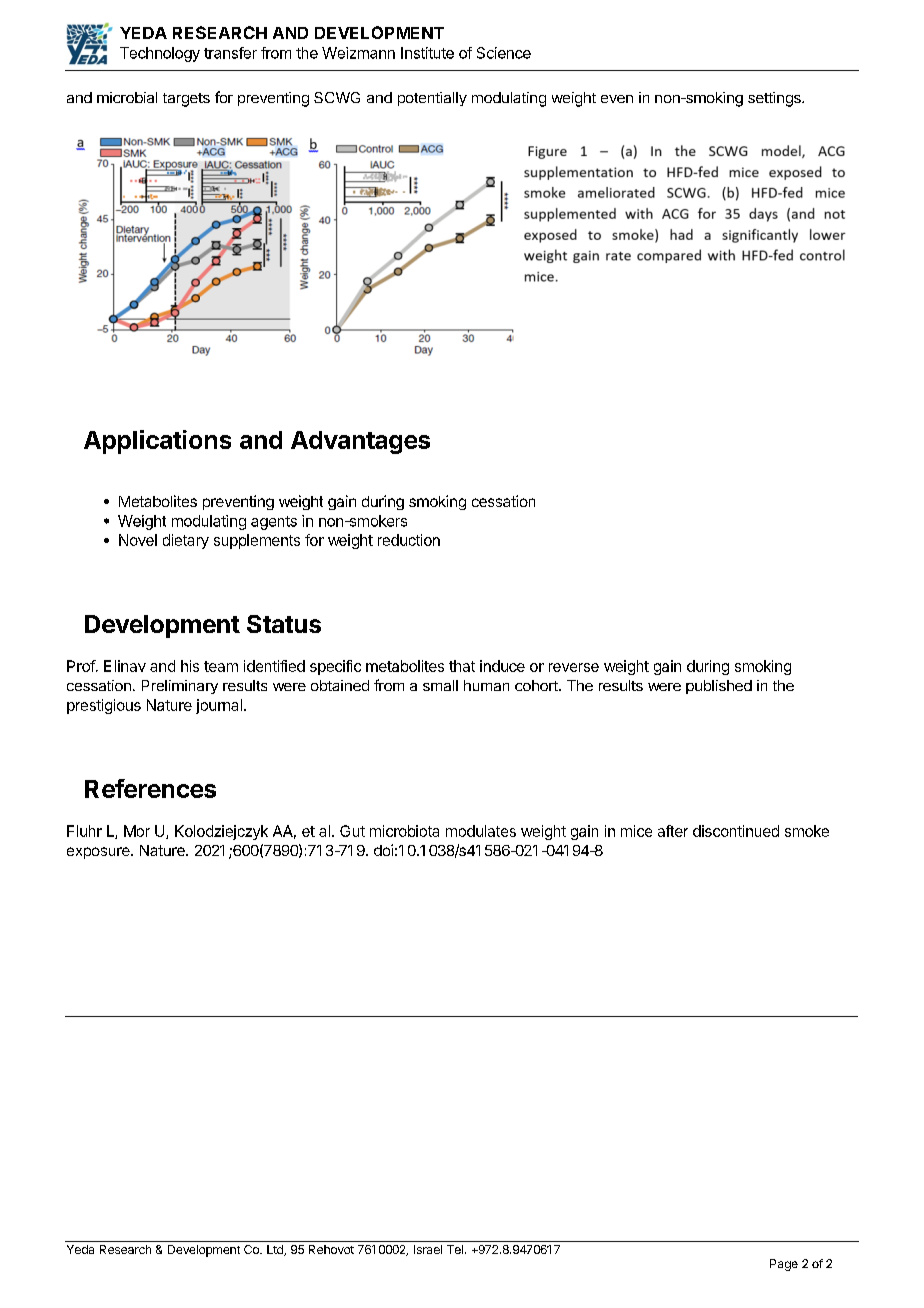 This screenshot has height=1308, width=924. What do you see at coordinates (432, 99) in the screenshot?
I see `potentially` at bounding box center [432, 99].
